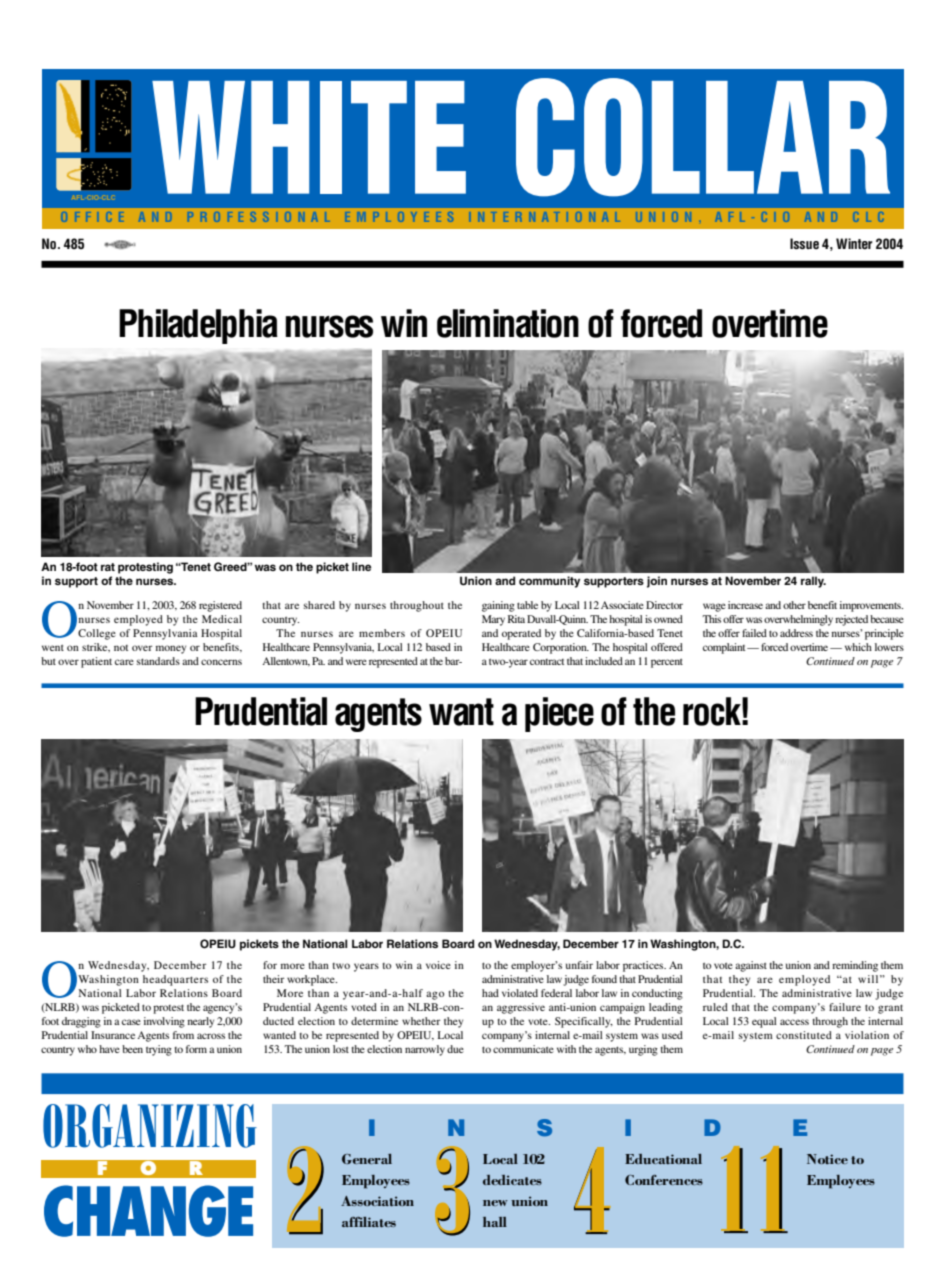 This screenshot has height=1288, width=945. Describe the element at coordinates (804, 244) in the screenshot. I see `Issue` at that location.
